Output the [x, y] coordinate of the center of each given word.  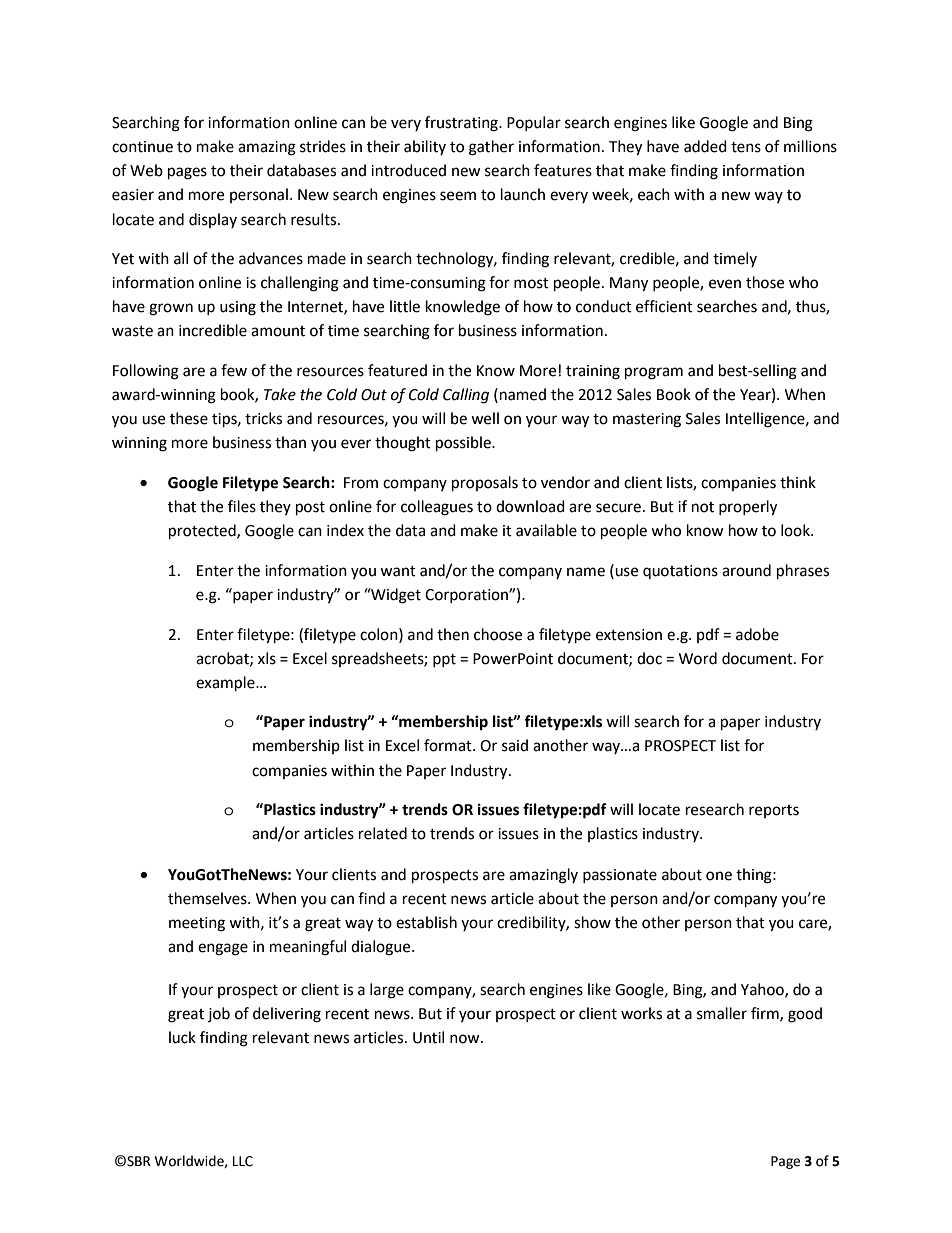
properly [748, 508]
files [242, 506]
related [383, 833]
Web [146, 170]
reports [774, 811]
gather [491, 148]
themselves [208, 898]
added [705, 146]
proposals [485, 484]
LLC [243, 1161]
